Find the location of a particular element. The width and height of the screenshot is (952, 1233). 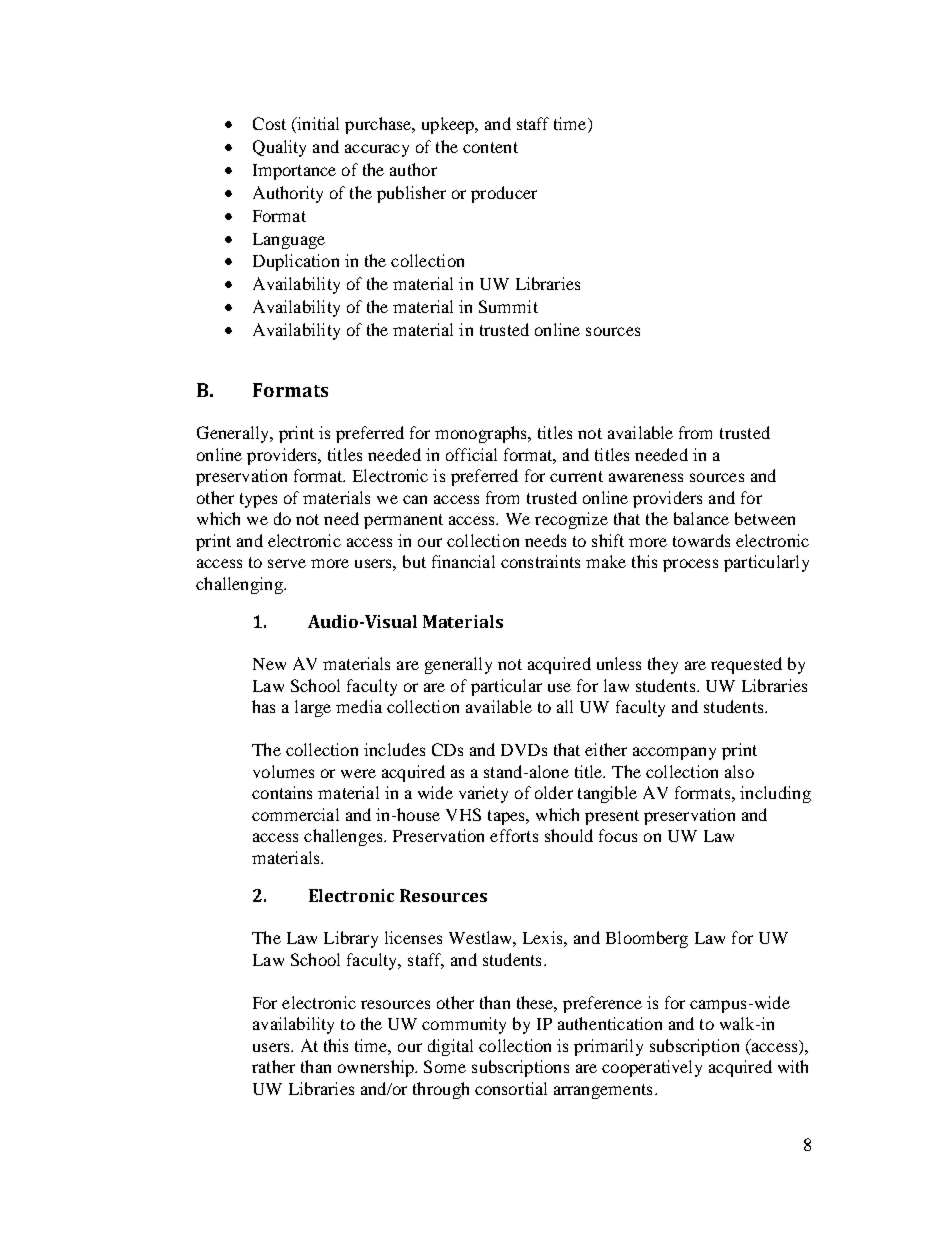

Duplication is located at coordinates (296, 262).
